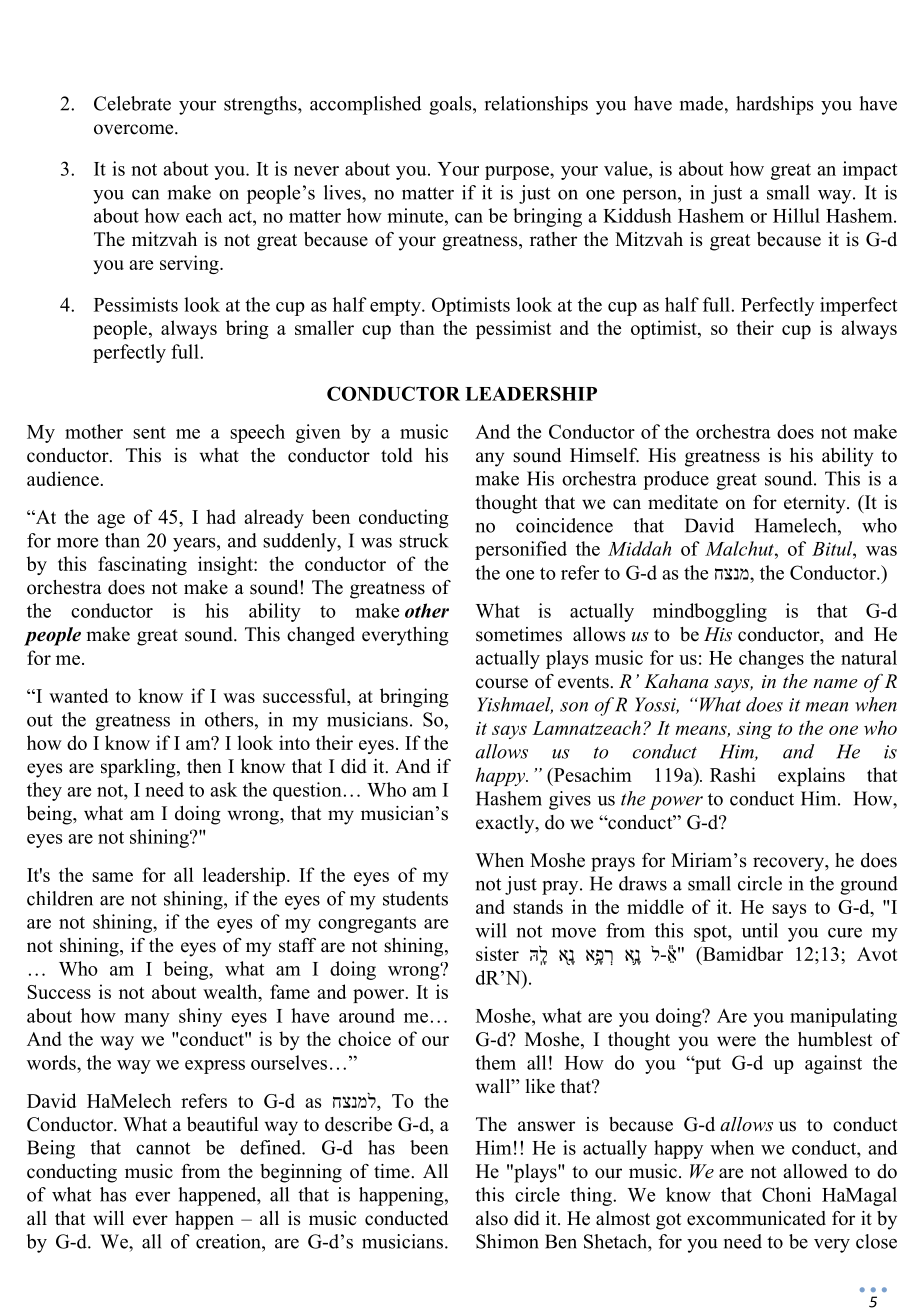 The width and height of the screenshot is (924, 1314). Describe the element at coordinates (492, 1218) in the screenshot. I see `also` at that location.
